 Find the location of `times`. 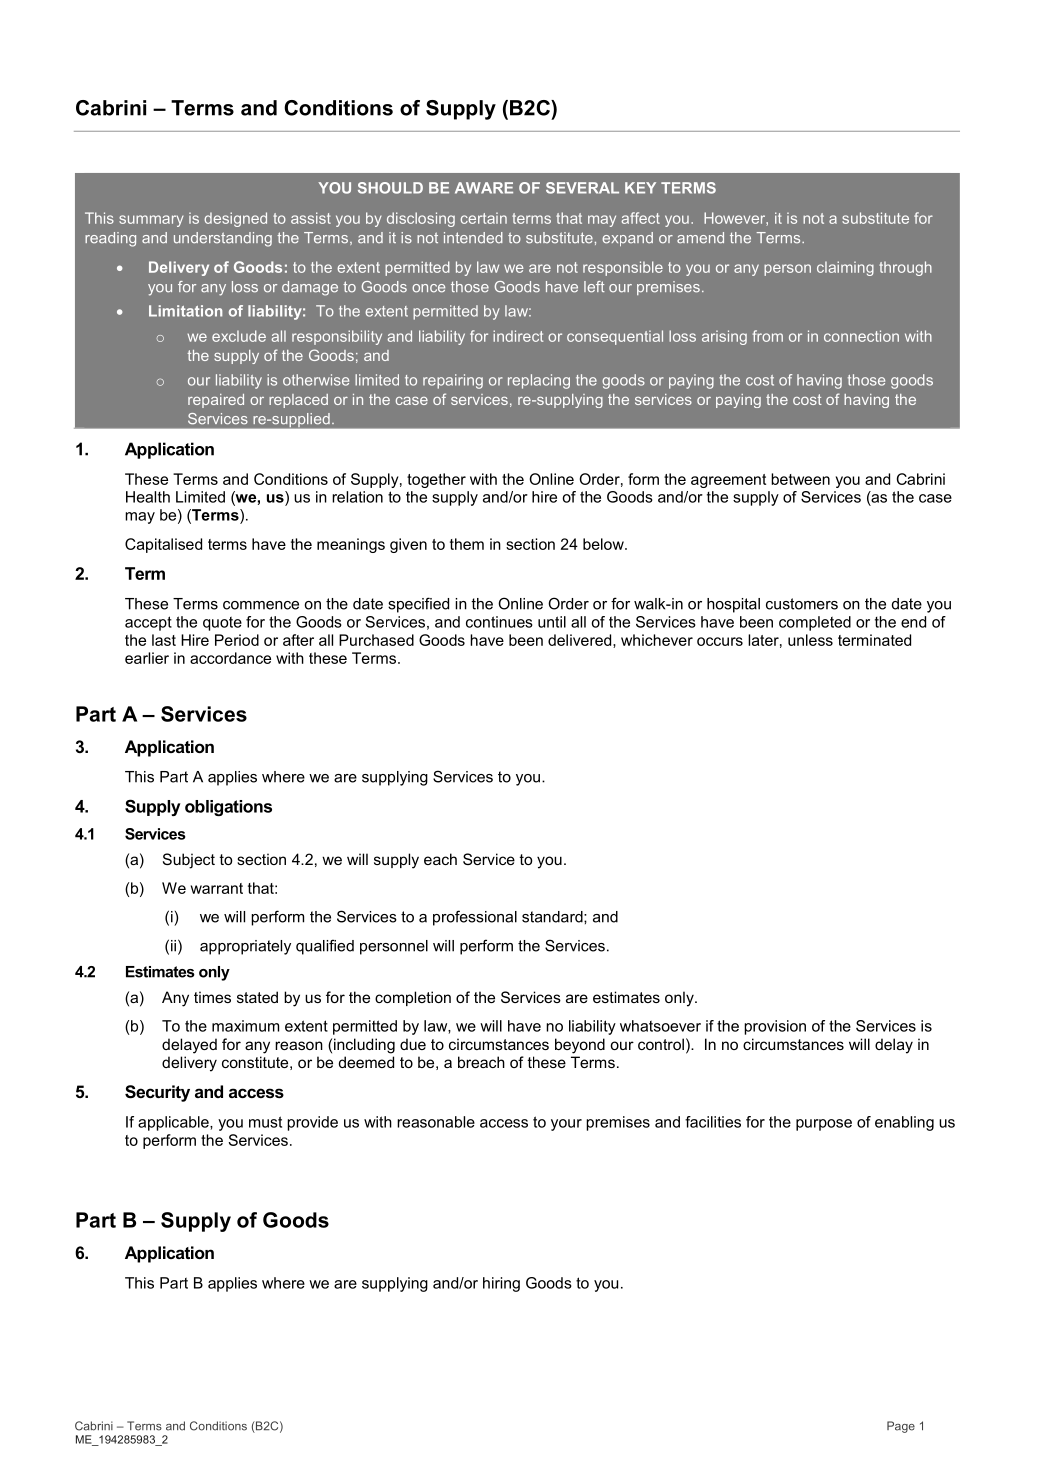

times is located at coordinates (212, 997).
